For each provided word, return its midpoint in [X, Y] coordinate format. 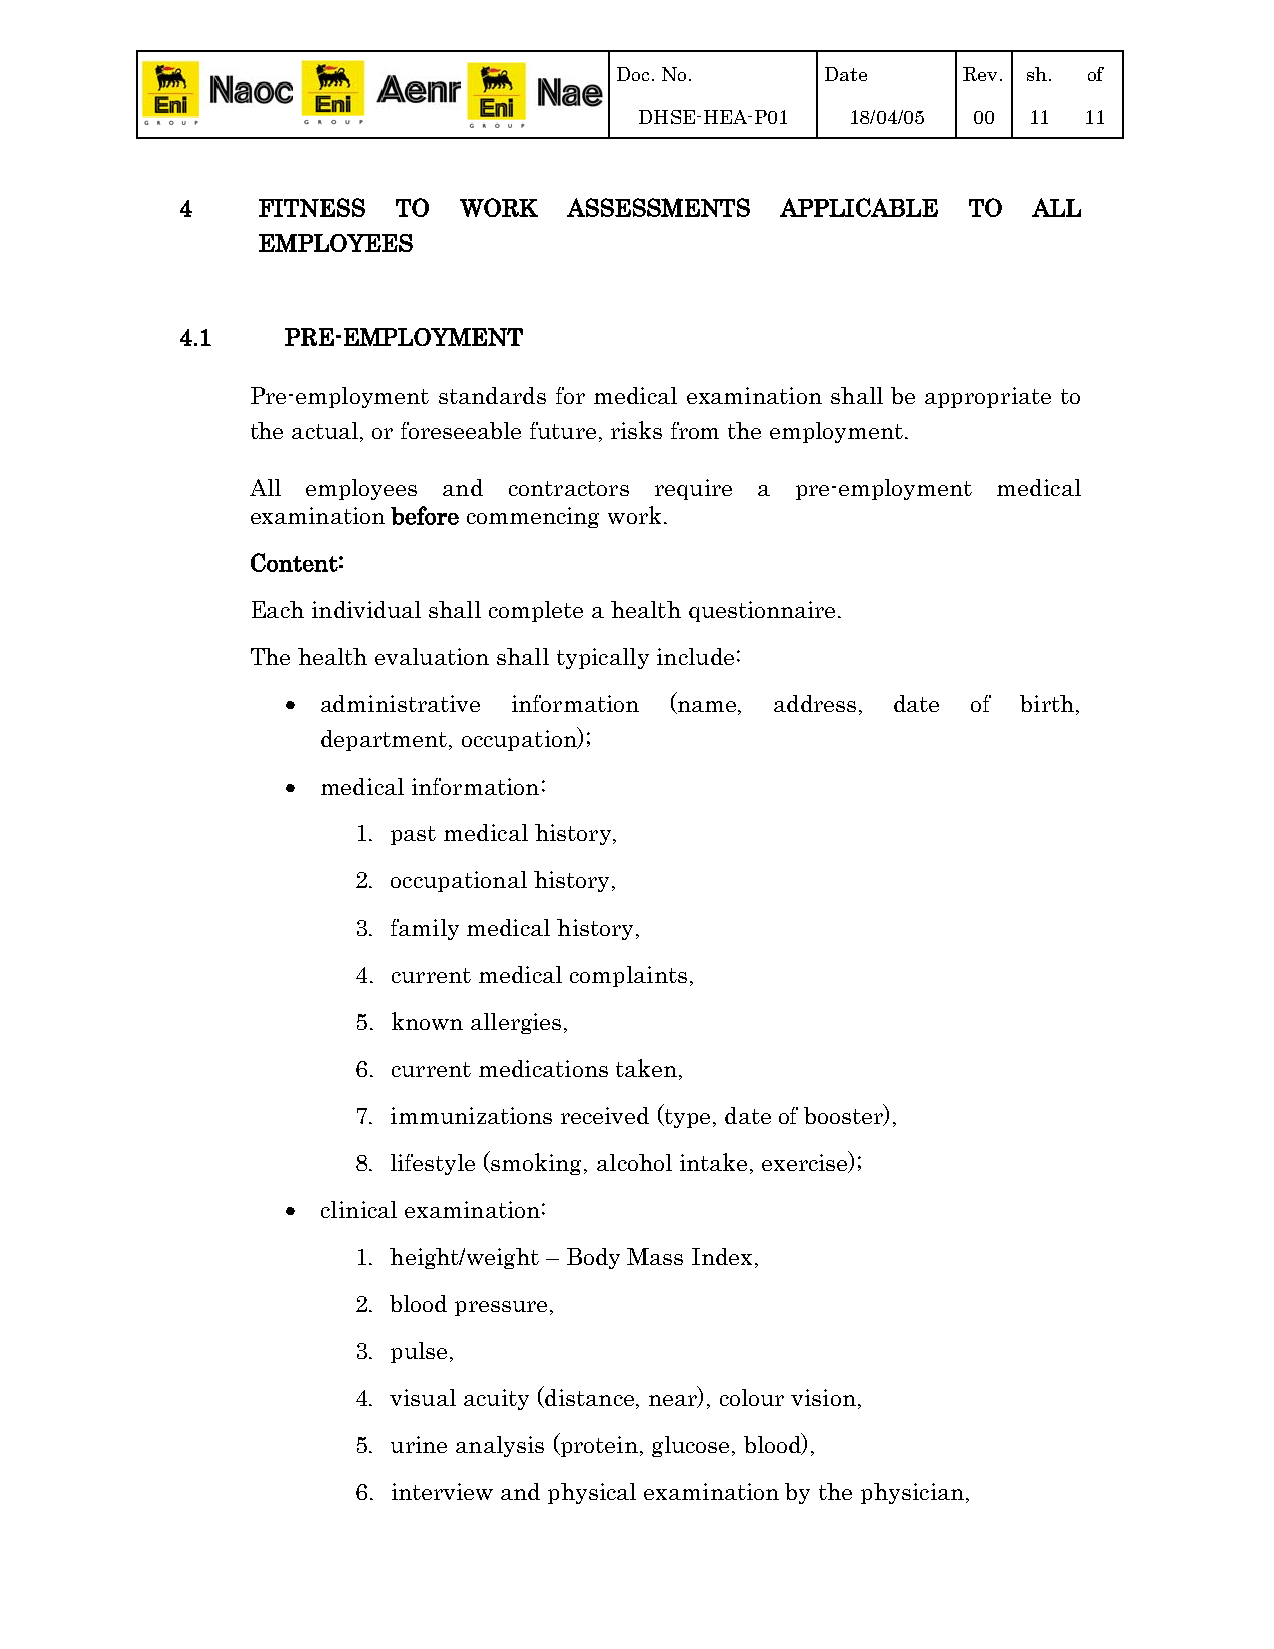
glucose [690, 1446]
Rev [980, 74]
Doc [633, 74]
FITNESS [312, 207]
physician [912, 1493]
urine [419, 1444]
